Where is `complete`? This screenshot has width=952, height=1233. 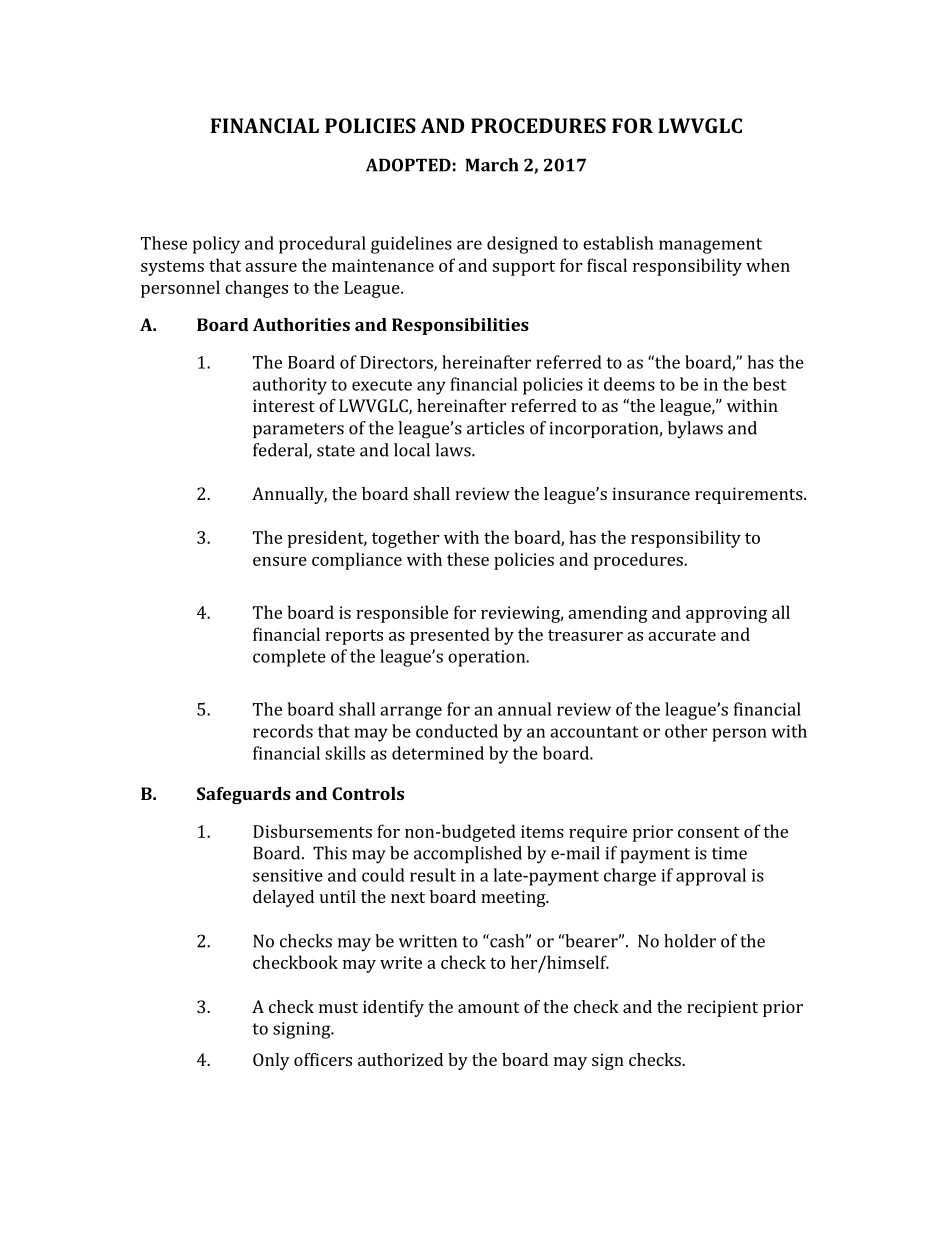 complete is located at coordinates (289, 658).
